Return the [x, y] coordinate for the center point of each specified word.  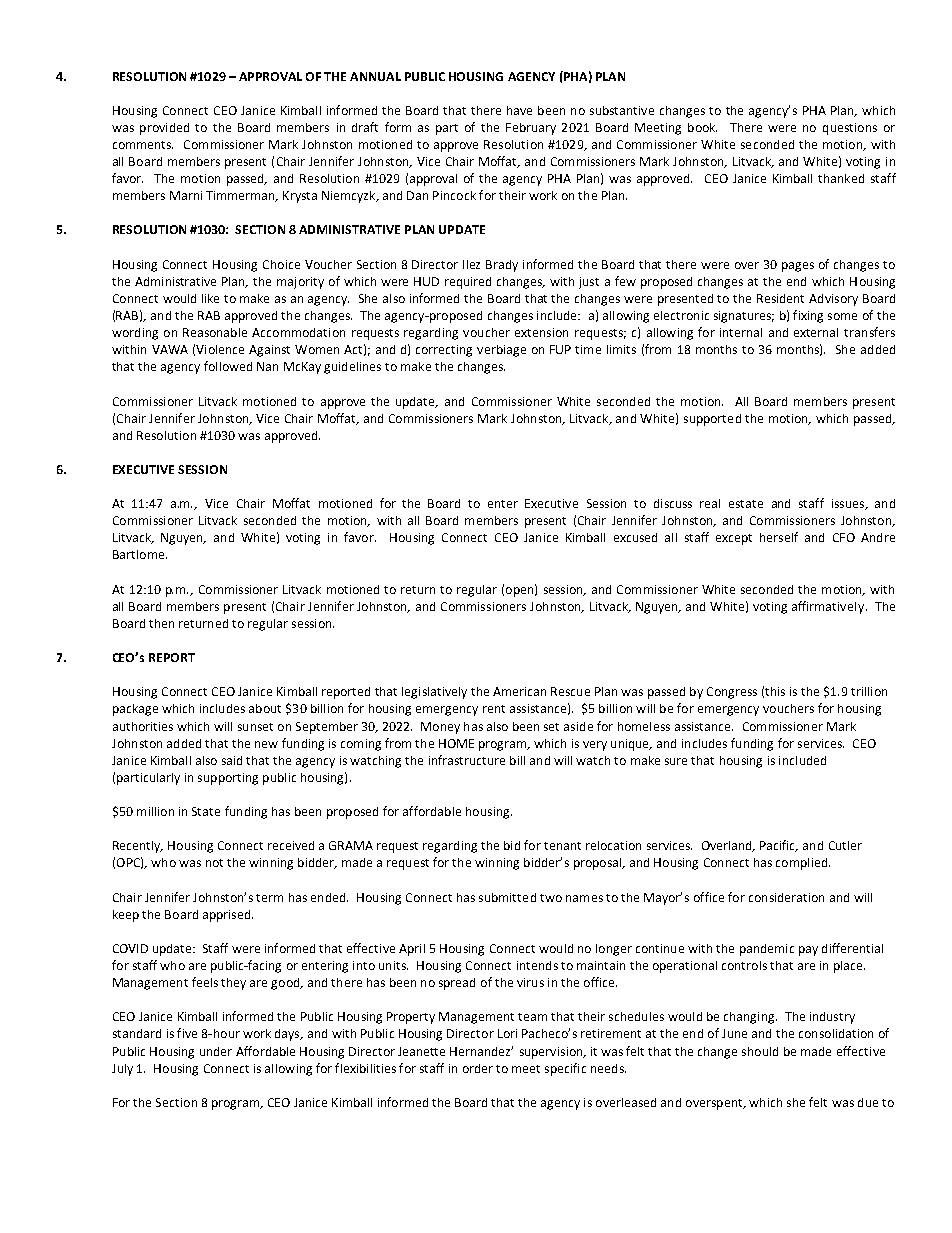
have [519, 110]
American [519, 691]
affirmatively [828, 607]
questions [850, 129]
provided [164, 129]
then [161, 623]
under [216, 1051]
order [478, 1068]
